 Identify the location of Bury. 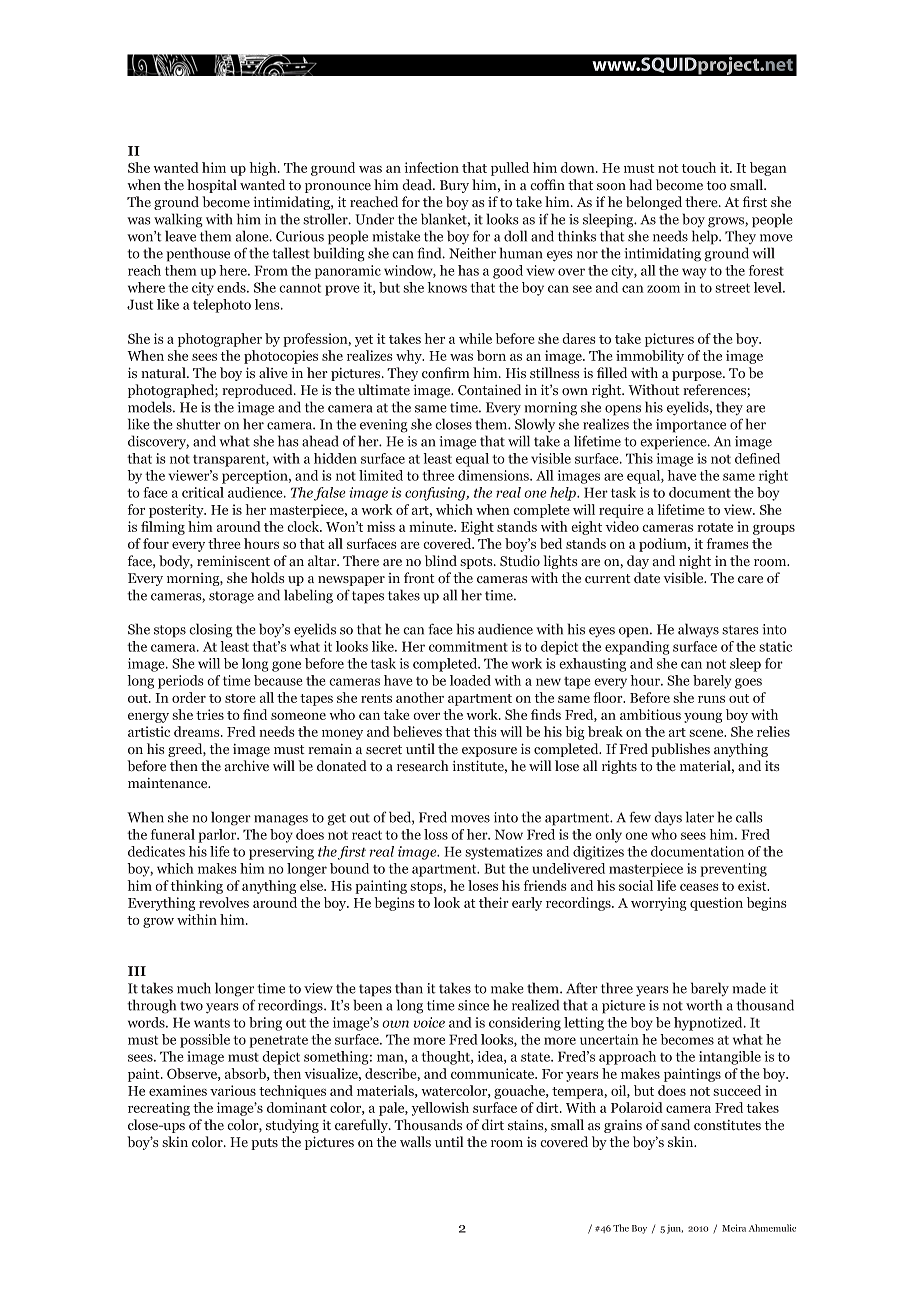
(454, 186).
